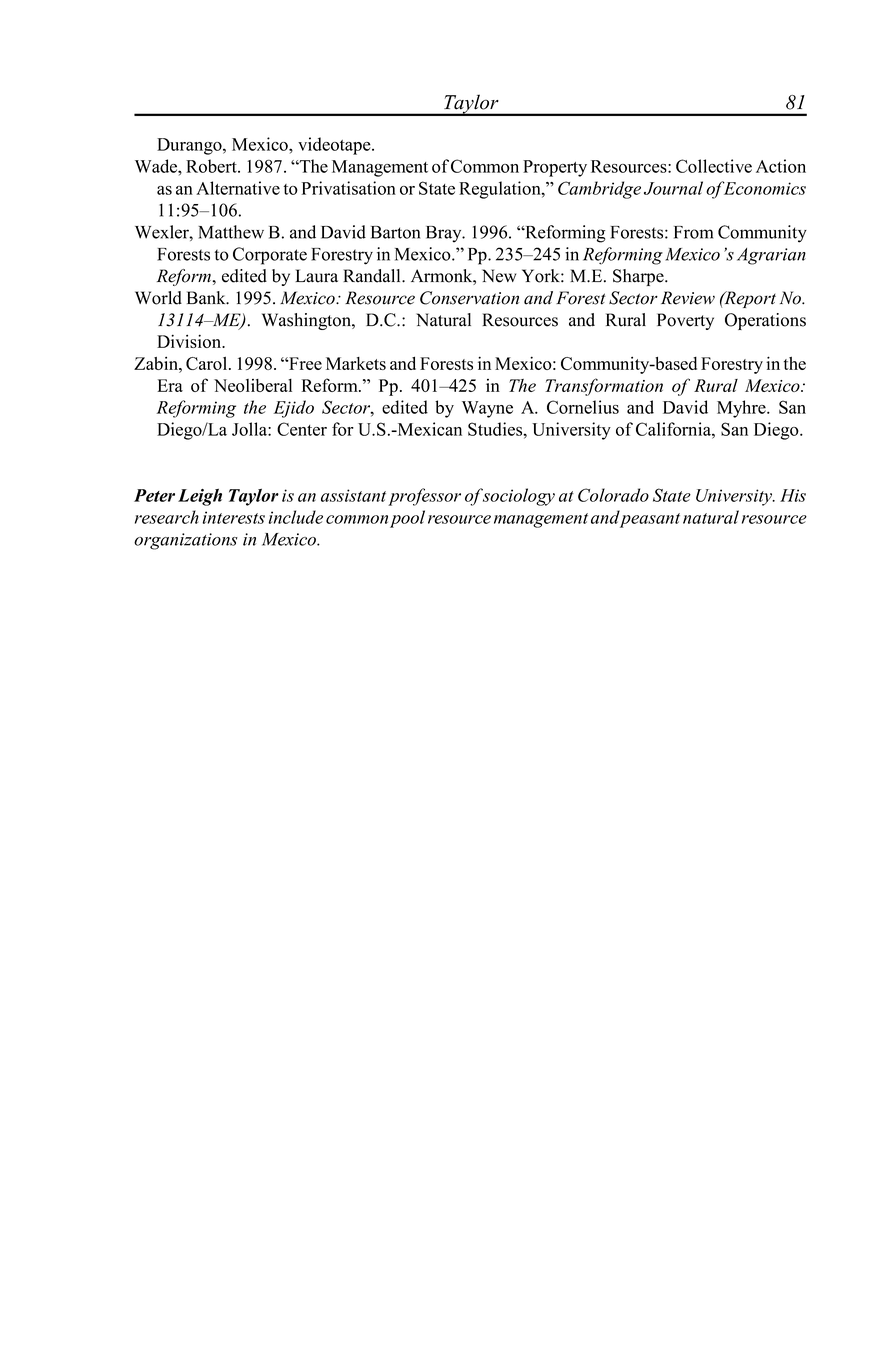 Image resolution: width=896 pixels, height=1345 pixels. I want to click on Neoliberal, so click(253, 385).
